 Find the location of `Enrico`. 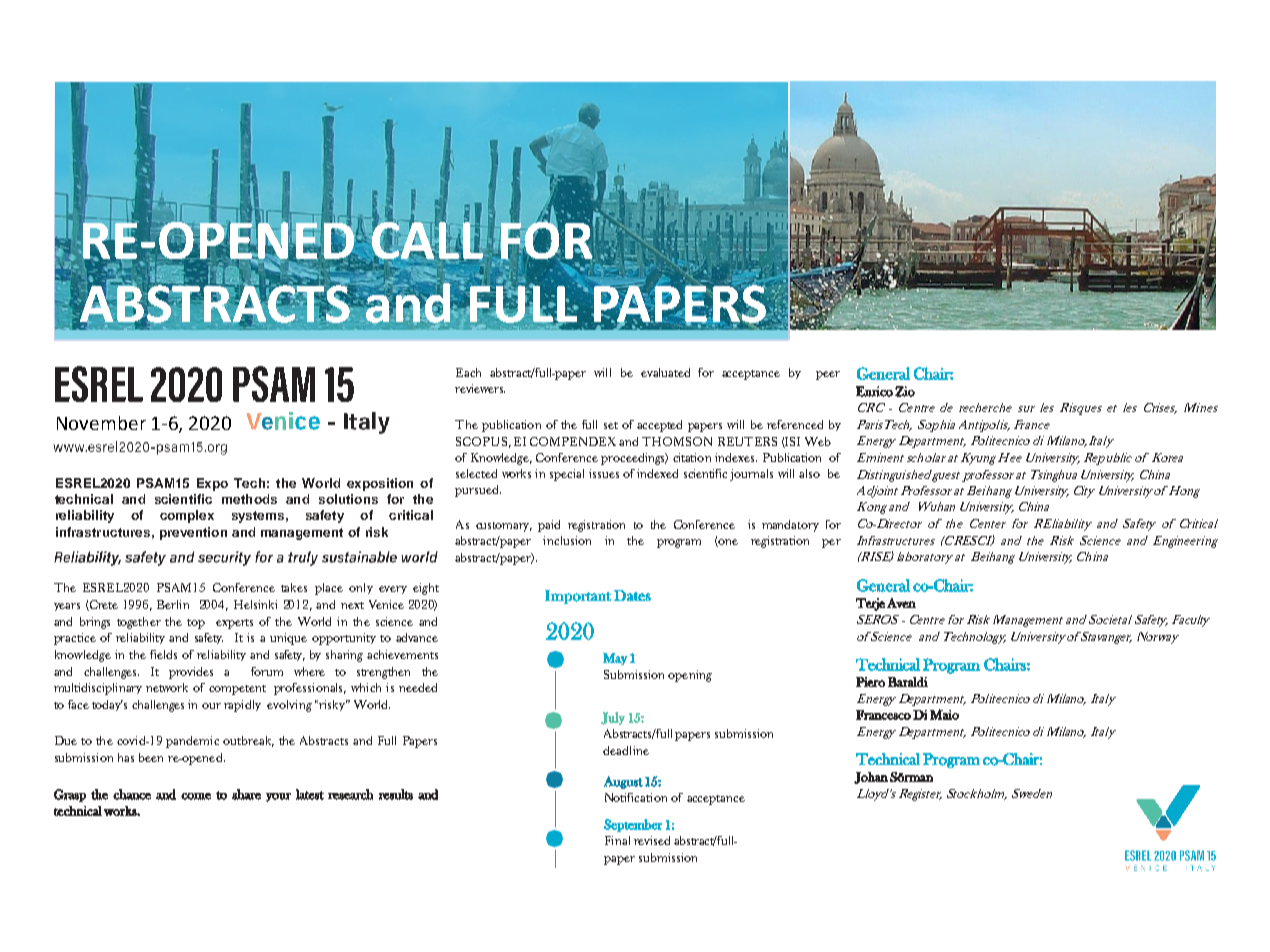

Enrico is located at coordinates (874, 391).
